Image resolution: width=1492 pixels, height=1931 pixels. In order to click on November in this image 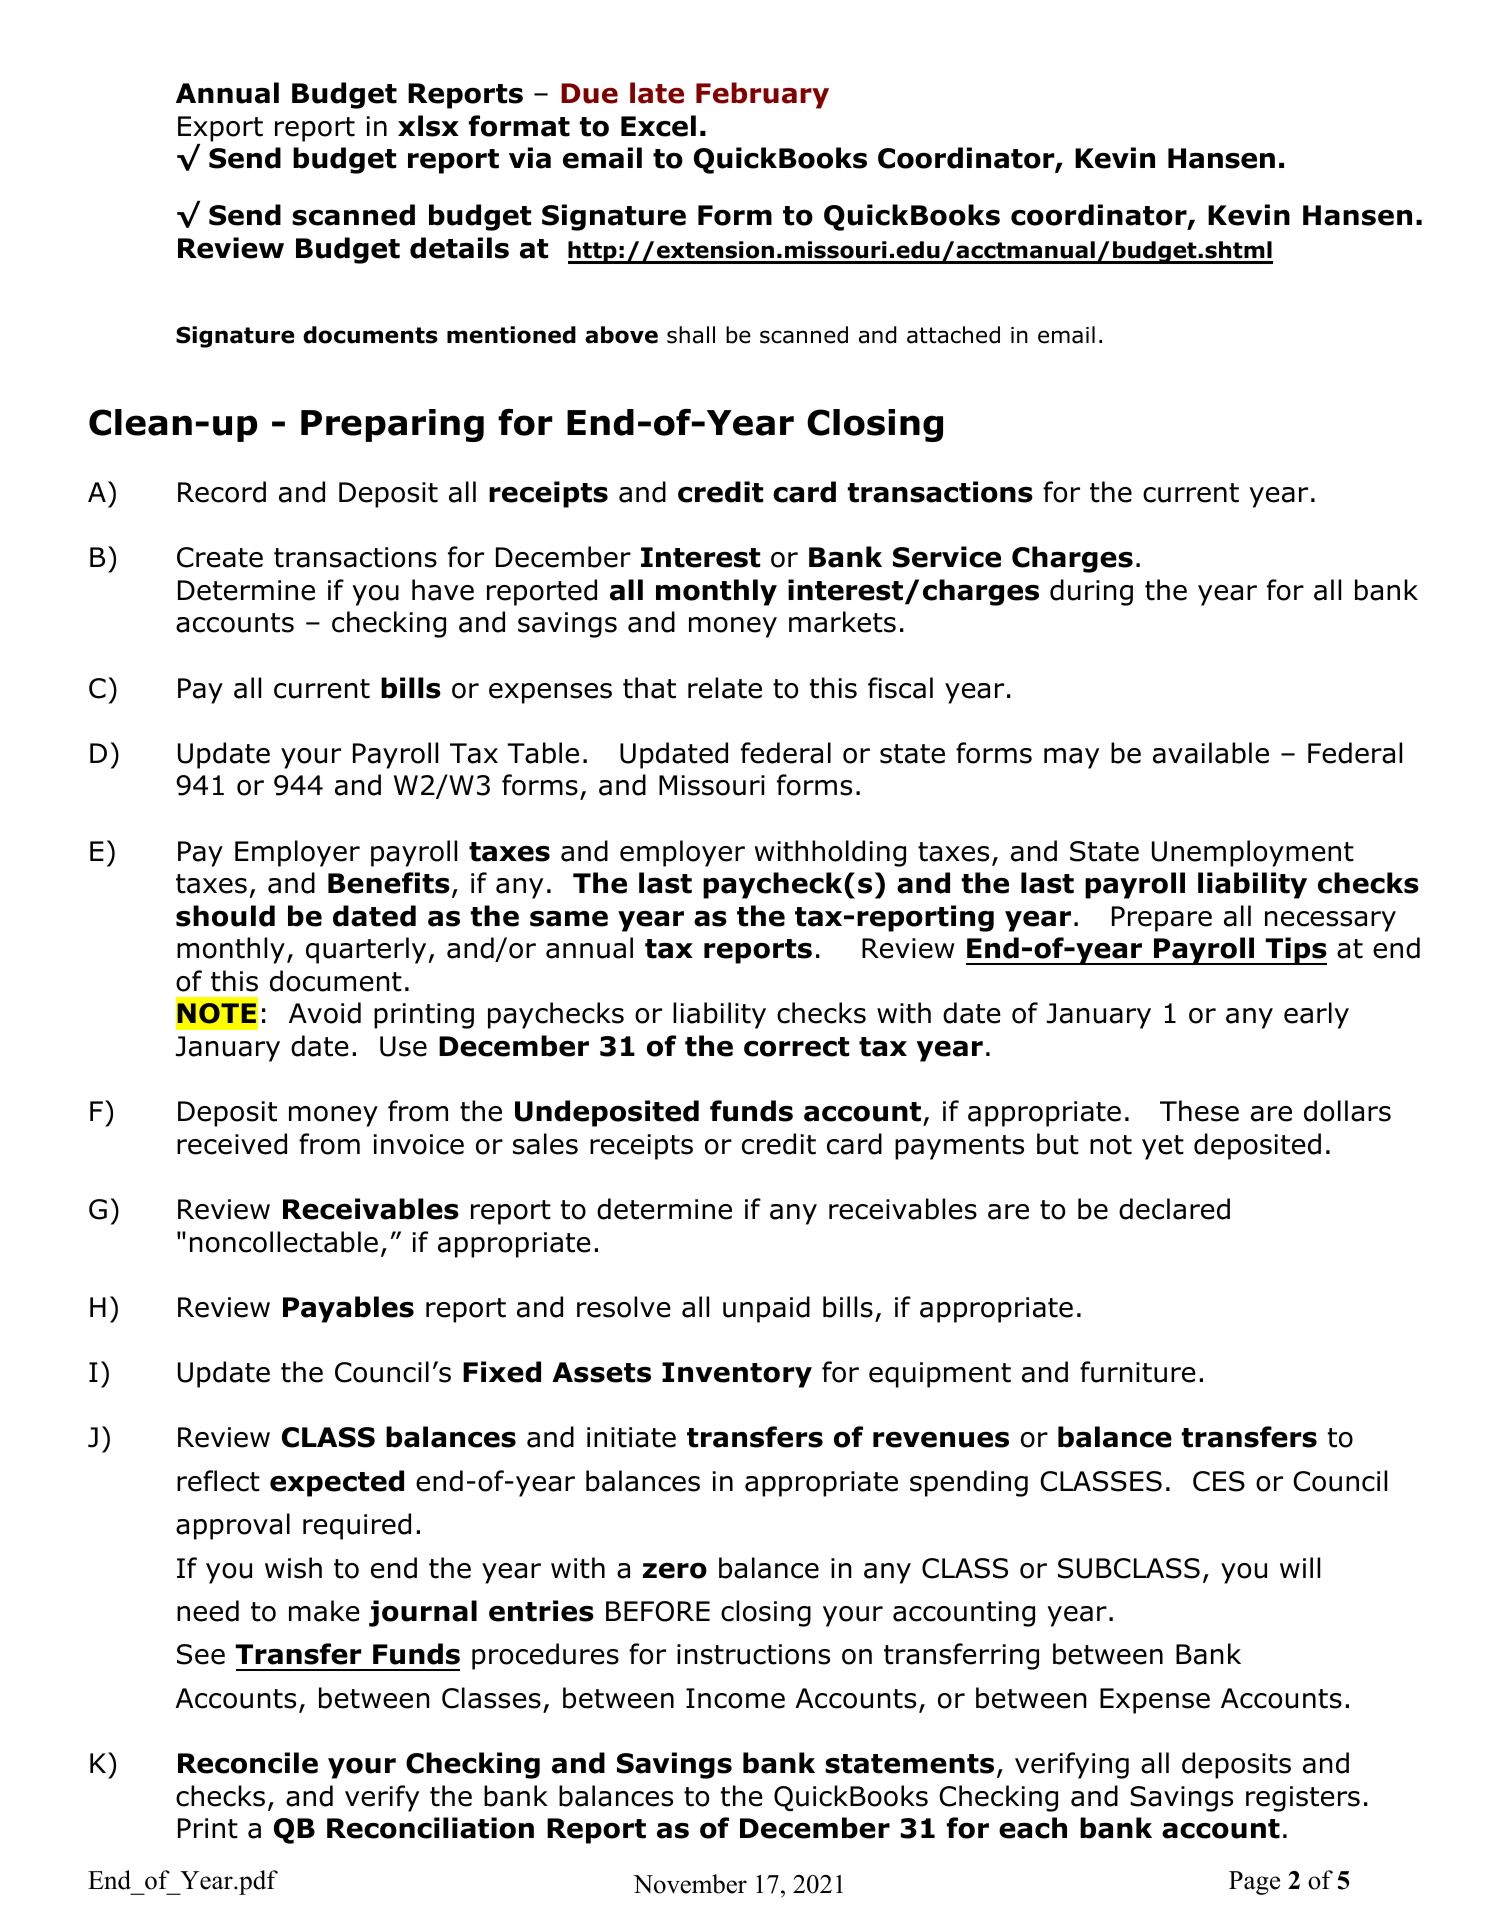, I will do `click(690, 1884)`.
